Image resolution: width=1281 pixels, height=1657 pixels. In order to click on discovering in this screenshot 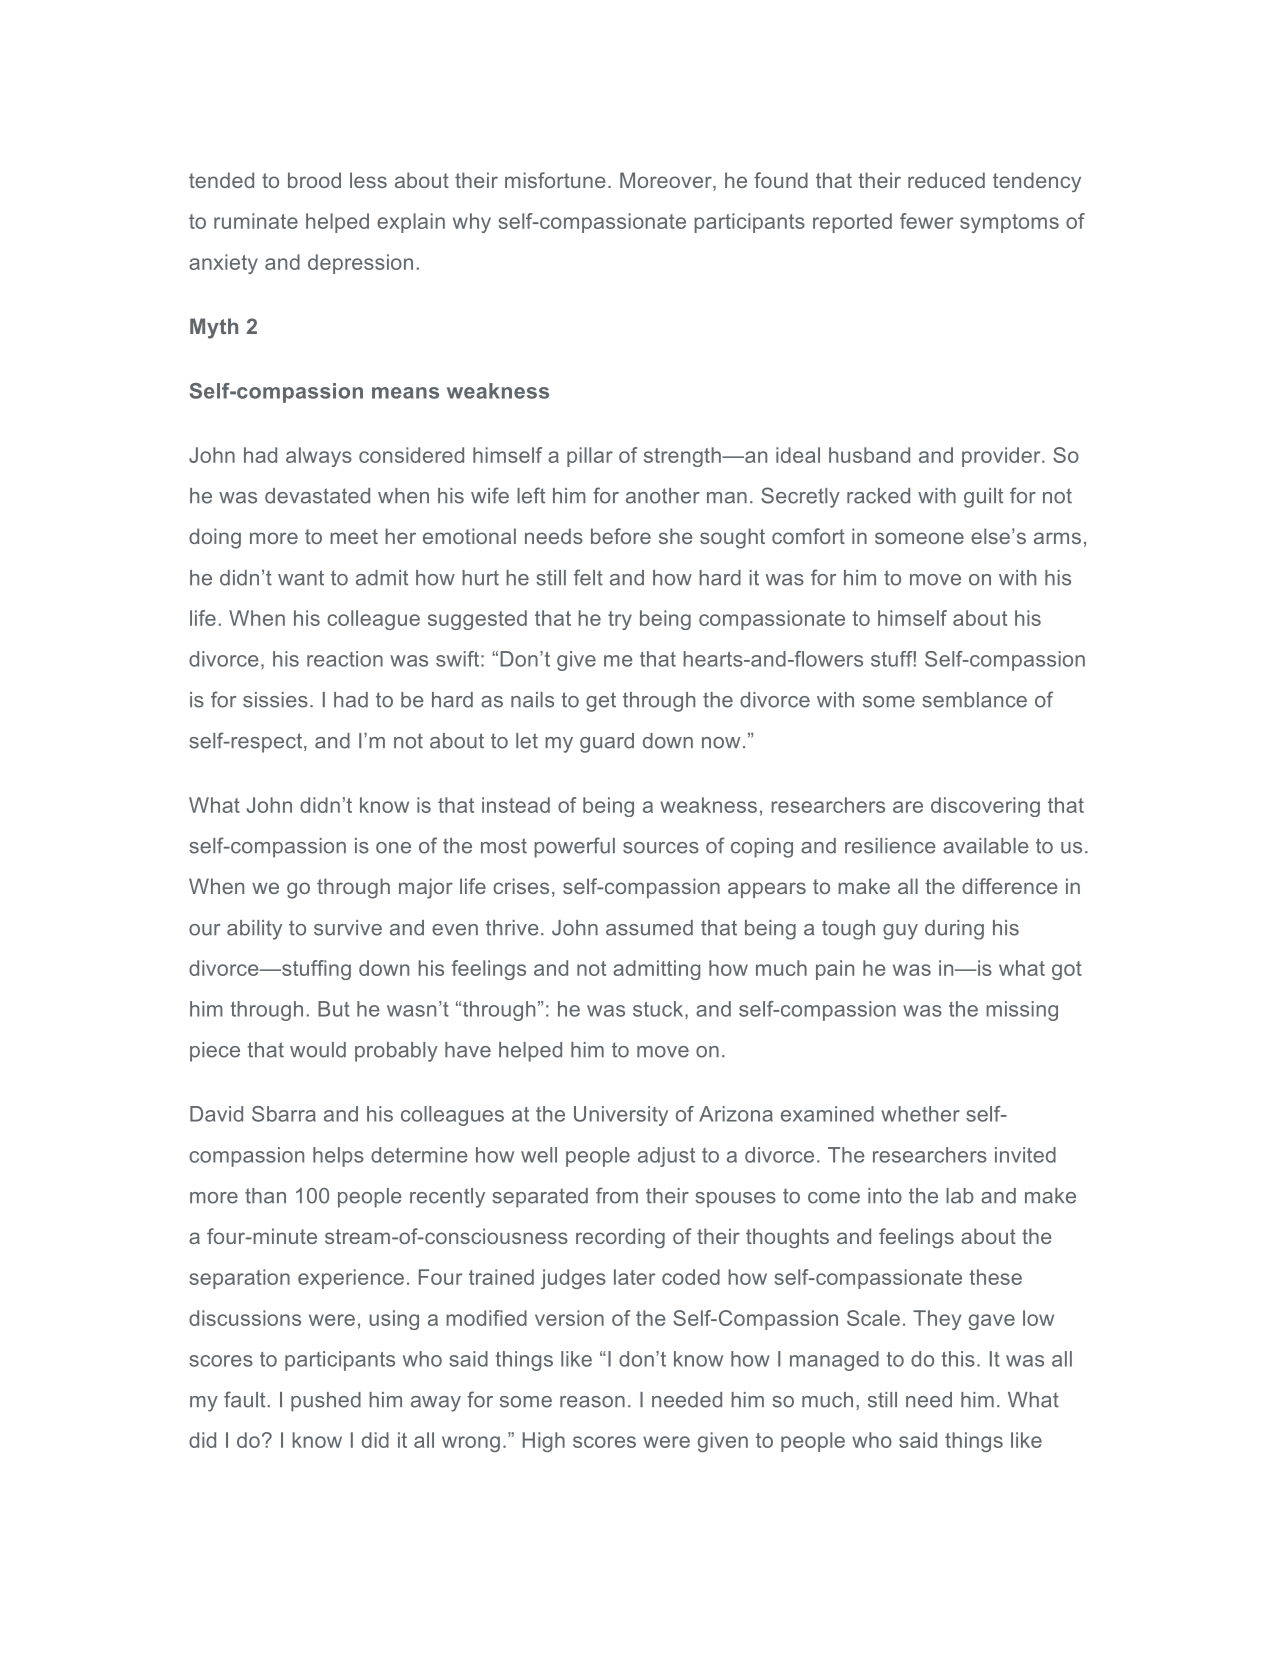, I will do `click(985, 807)`.
